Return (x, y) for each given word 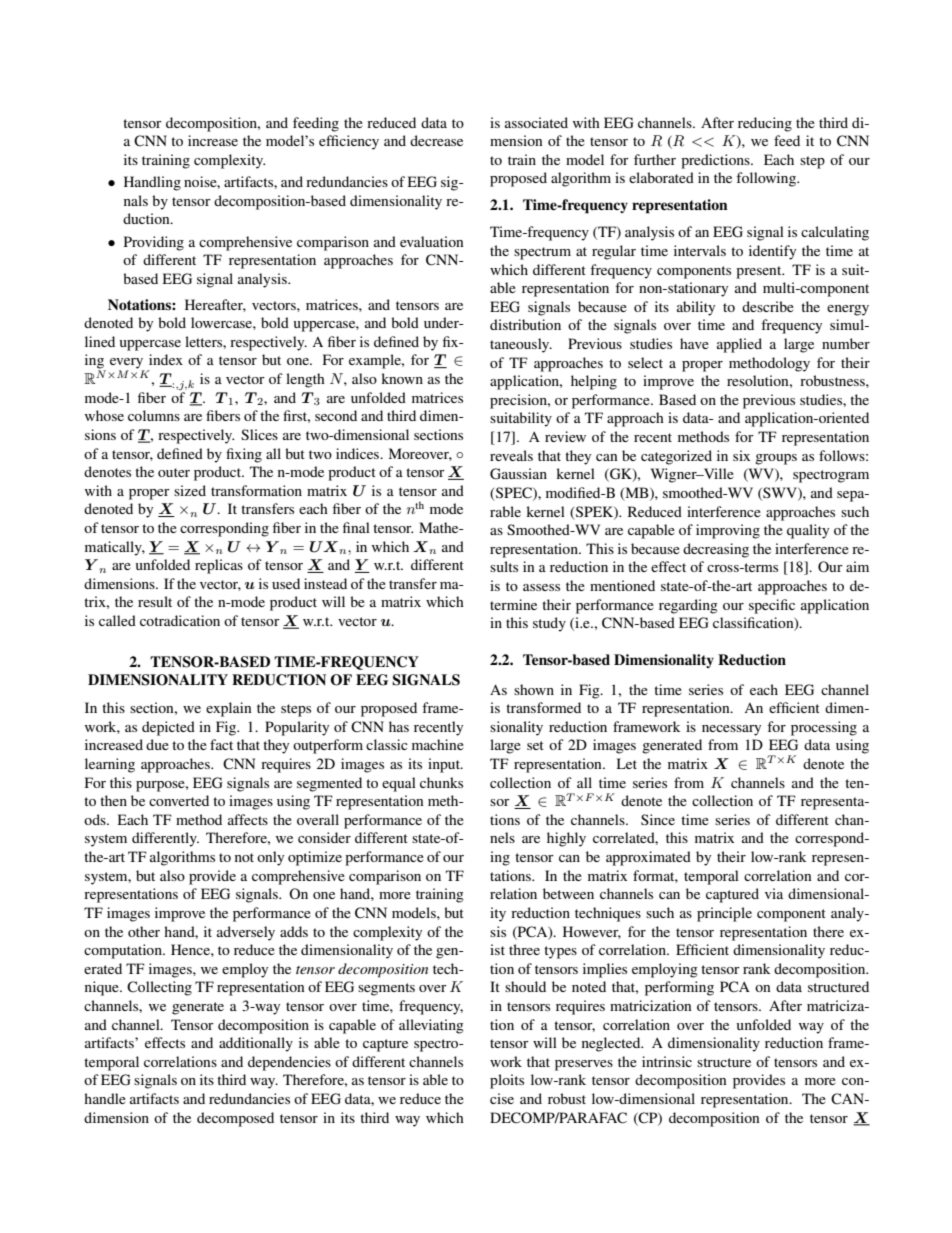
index (166, 359)
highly (566, 839)
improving (728, 531)
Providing (154, 243)
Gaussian (518, 474)
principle (724, 914)
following (767, 179)
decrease (436, 140)
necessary (731, 730)
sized (190, 490)
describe (768, 306)
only (270, 858)
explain (229, 709)
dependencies (289, 1063)
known (402, 378)
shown (534, 689)
